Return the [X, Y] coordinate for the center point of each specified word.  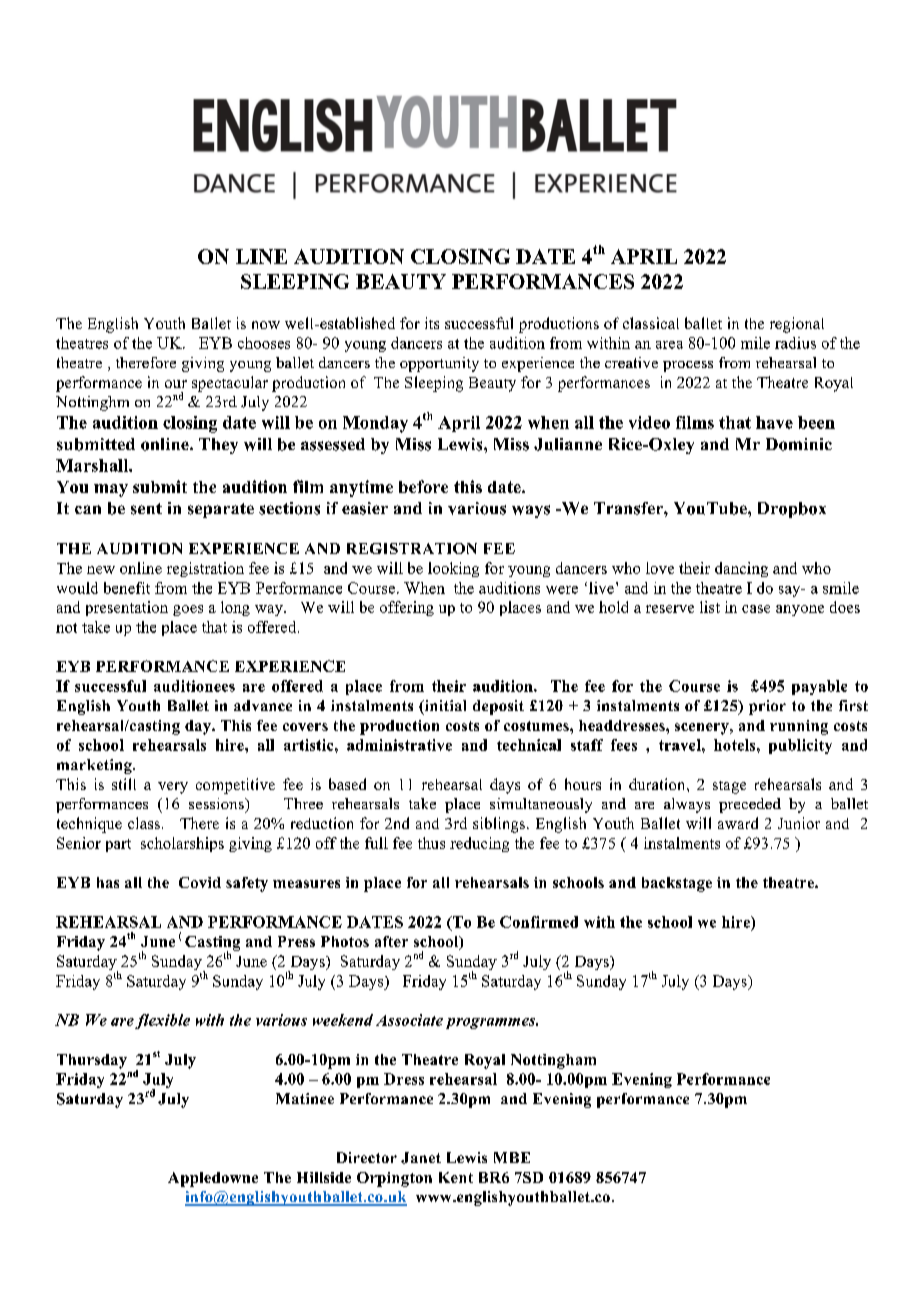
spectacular [230, 384]
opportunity [439, 364]
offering [407, 608]
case [756, 609]
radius [795, 343]
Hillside [324, 1177]
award [738, 823]
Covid [200, 882]
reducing [479, 844]
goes [188, 610]
